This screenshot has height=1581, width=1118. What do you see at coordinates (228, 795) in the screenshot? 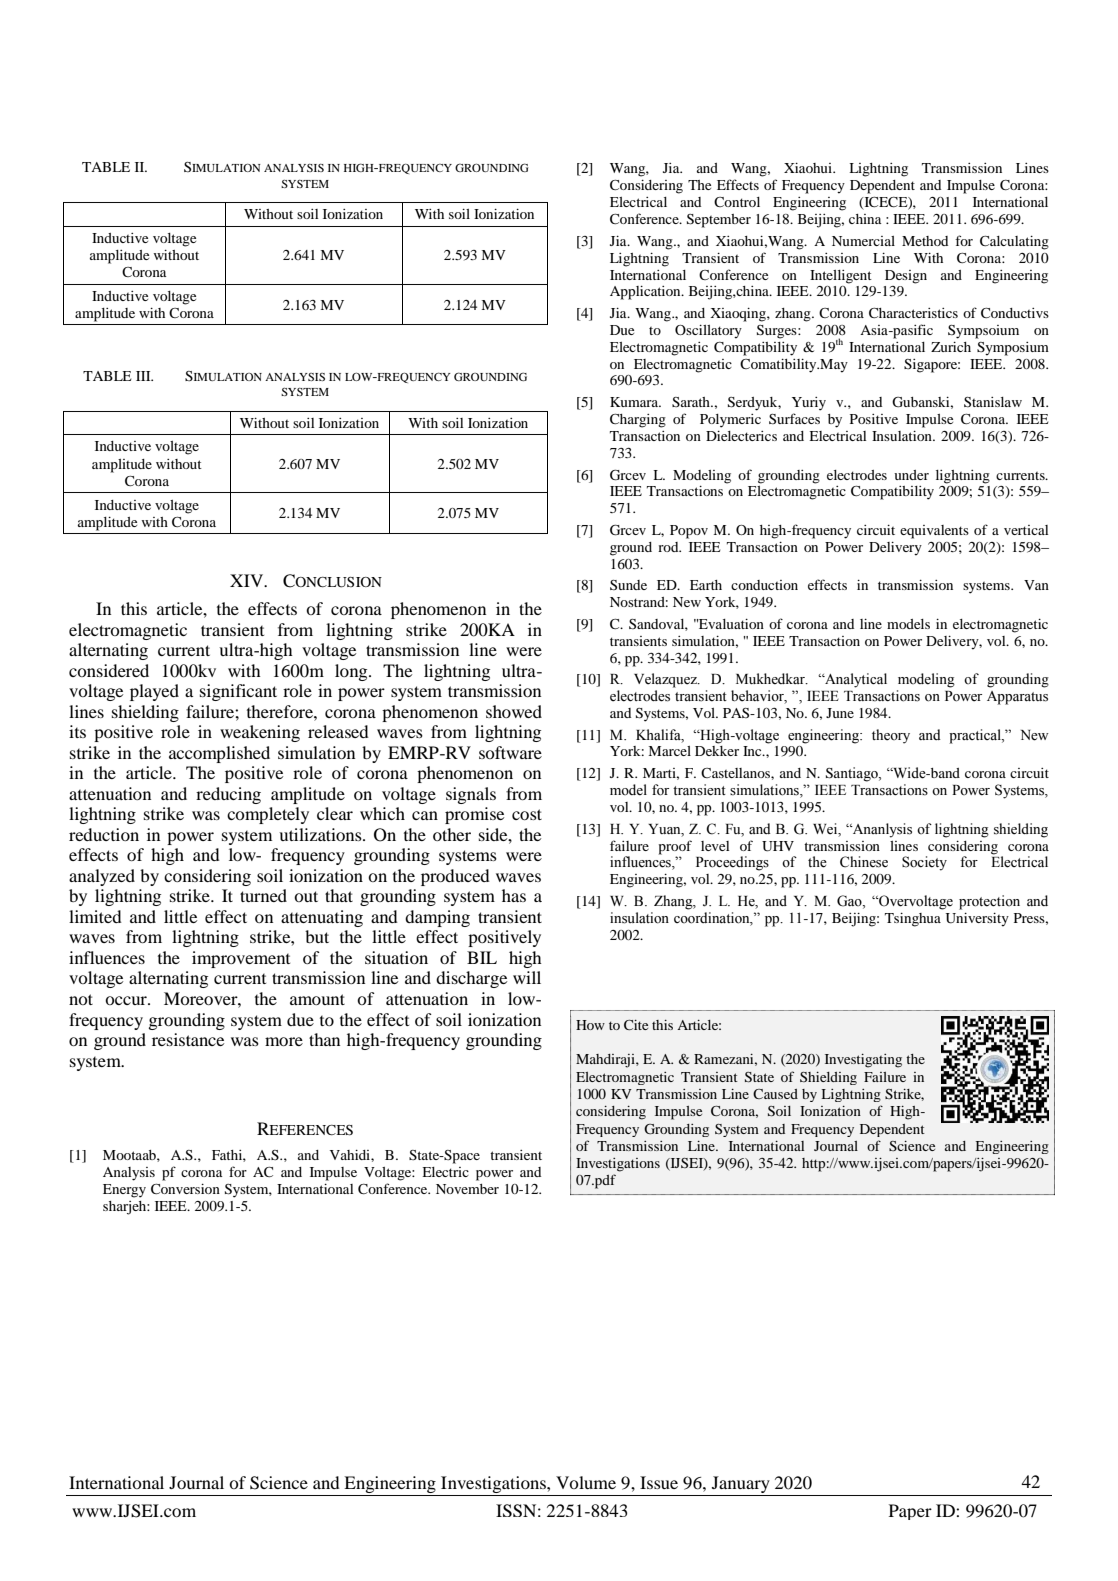
I see `reducing` at bounding box center [228, 795].
